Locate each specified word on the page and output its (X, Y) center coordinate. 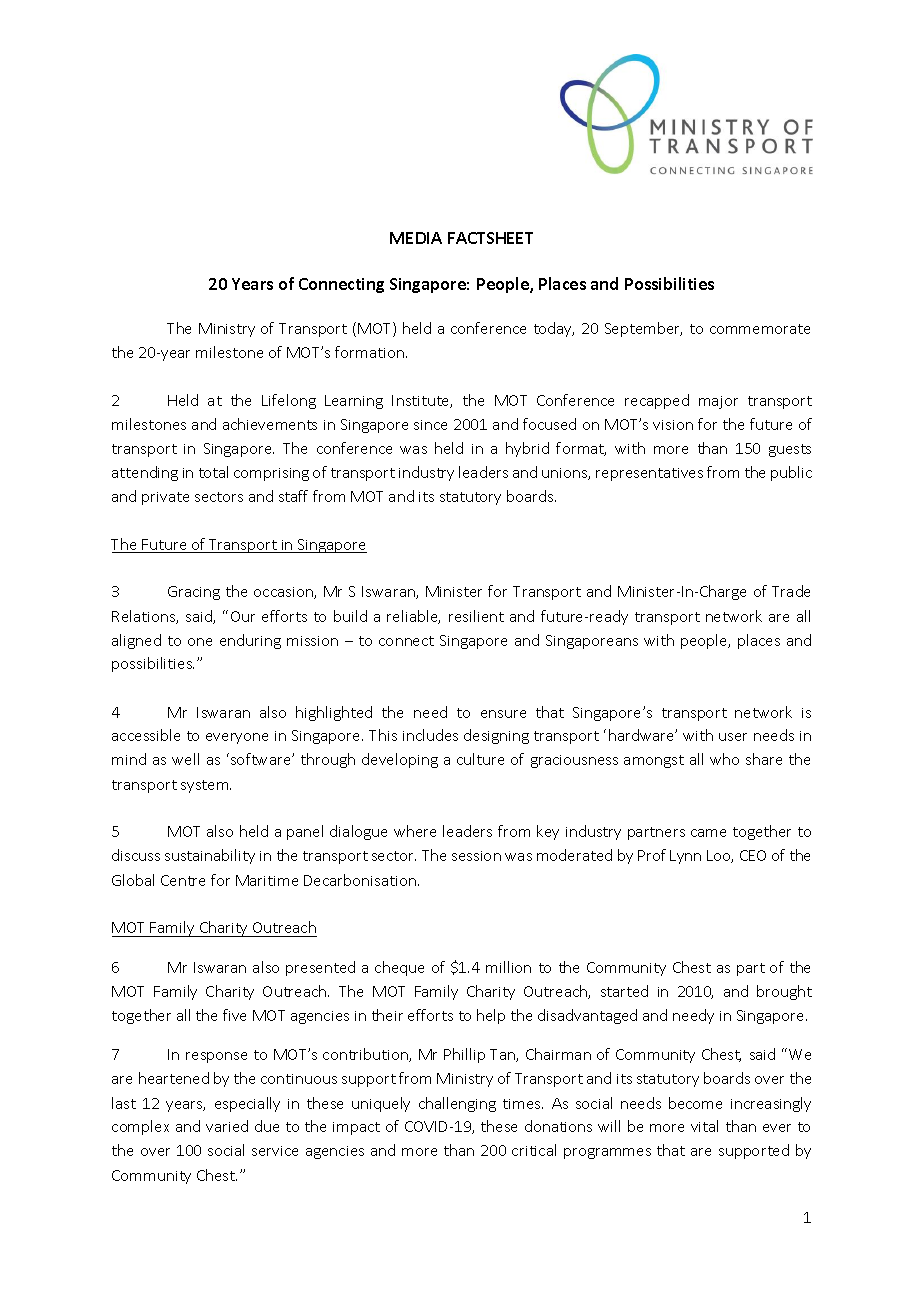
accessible (146, 735)
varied (227, 1126)
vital (704, 1126)
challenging (457, 1104)
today (554, 329)
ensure (503, 714)
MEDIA (416, 238)
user (733, 737)
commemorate (760, 329)
